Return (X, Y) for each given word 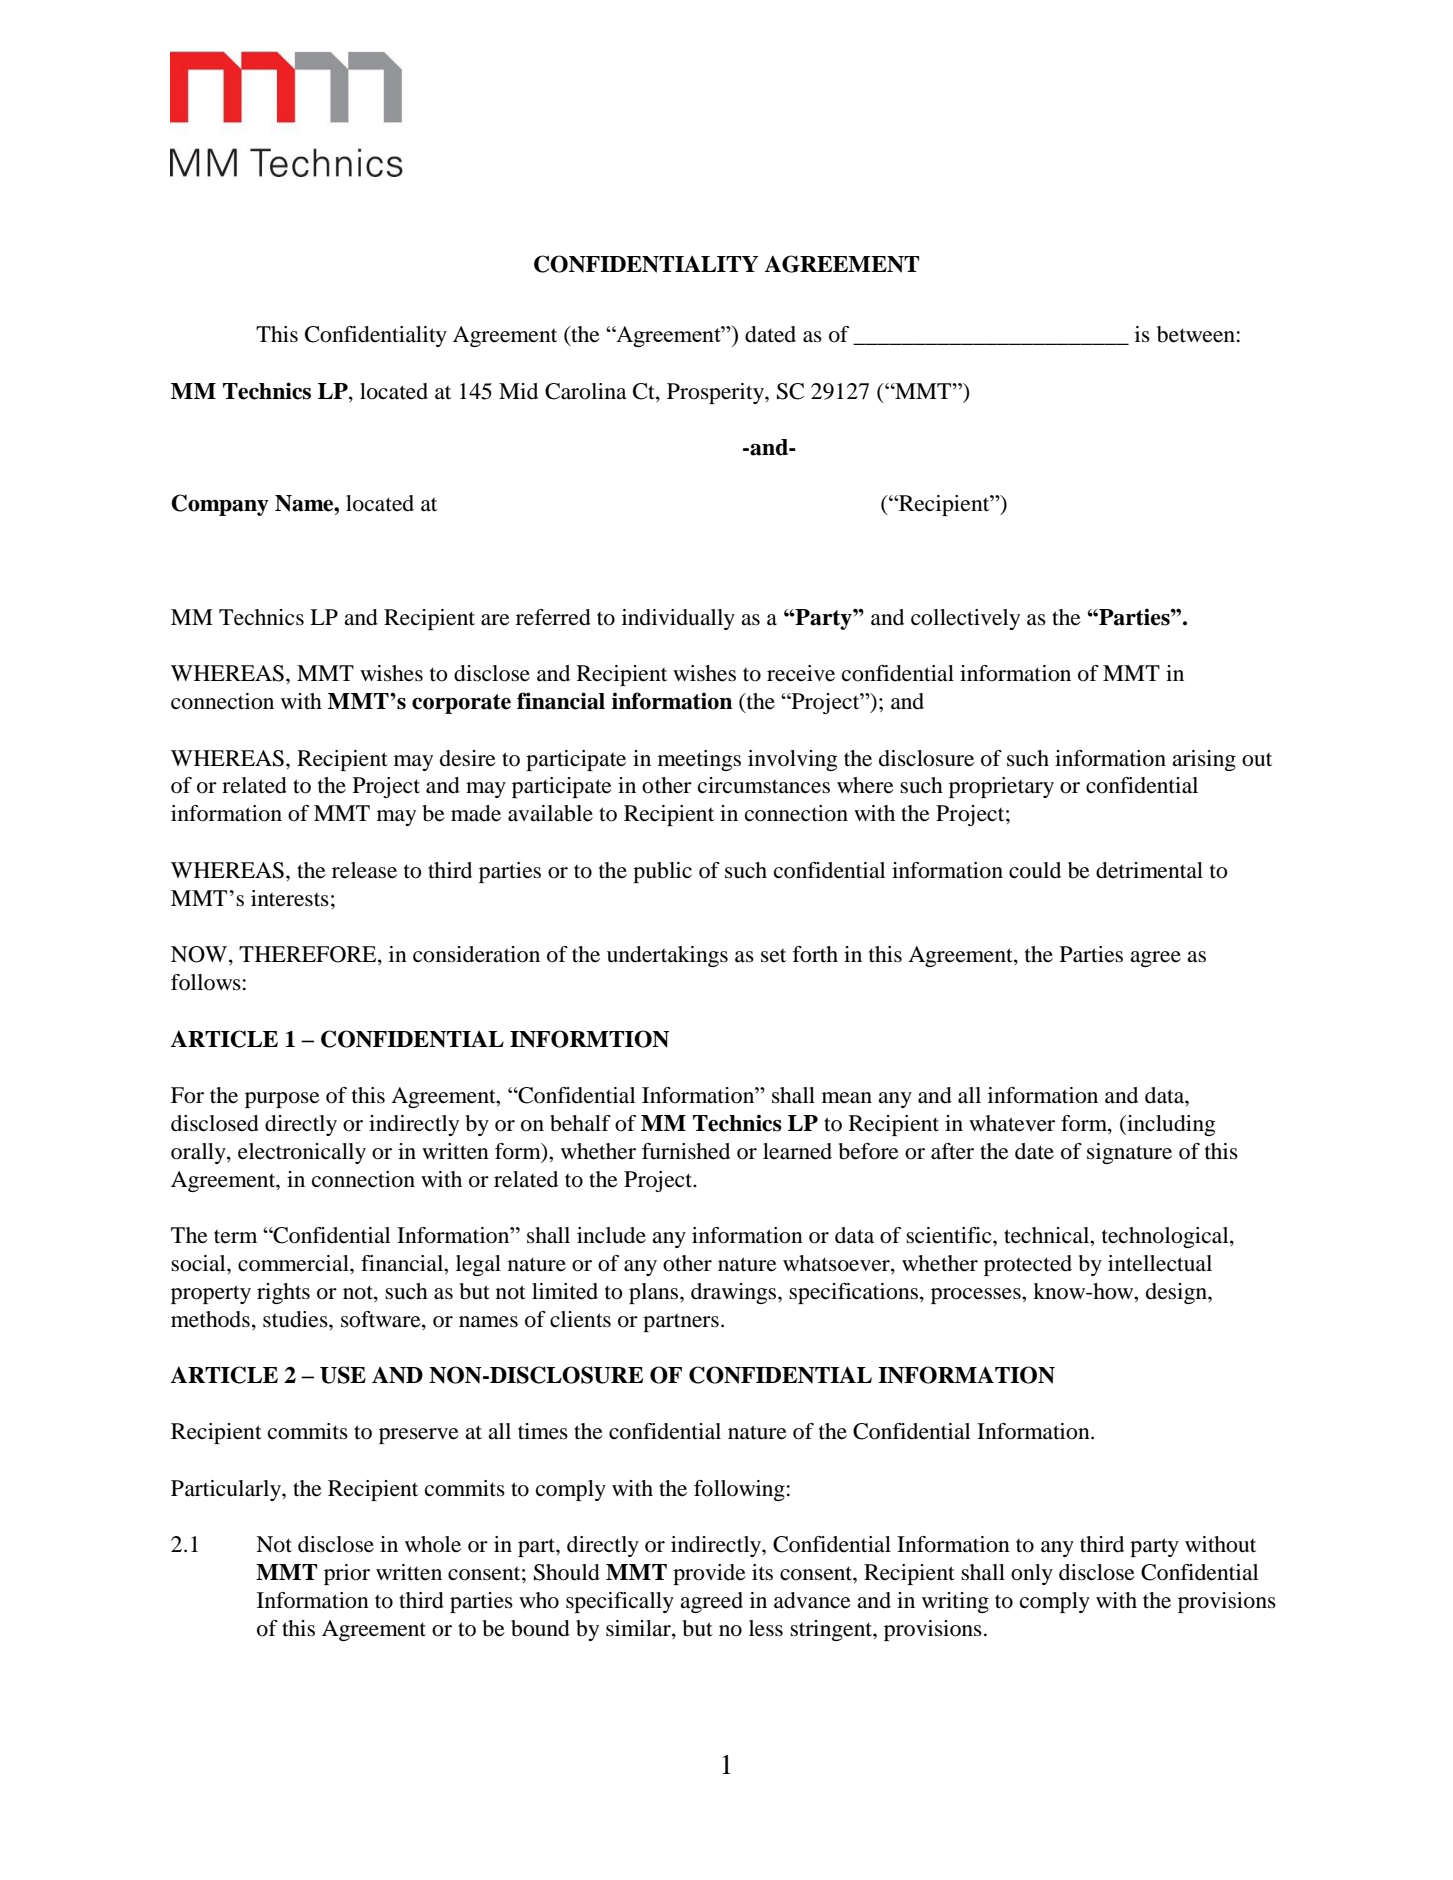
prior (347, 1574)
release (364, 870)
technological (1166, 1237)
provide (709, 1574)
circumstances (764, 785)
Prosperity (716, 393)
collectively (965, 619)
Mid (518, 391)
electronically (302, 1153)
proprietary (1001, 787)
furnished (686, 1151)
